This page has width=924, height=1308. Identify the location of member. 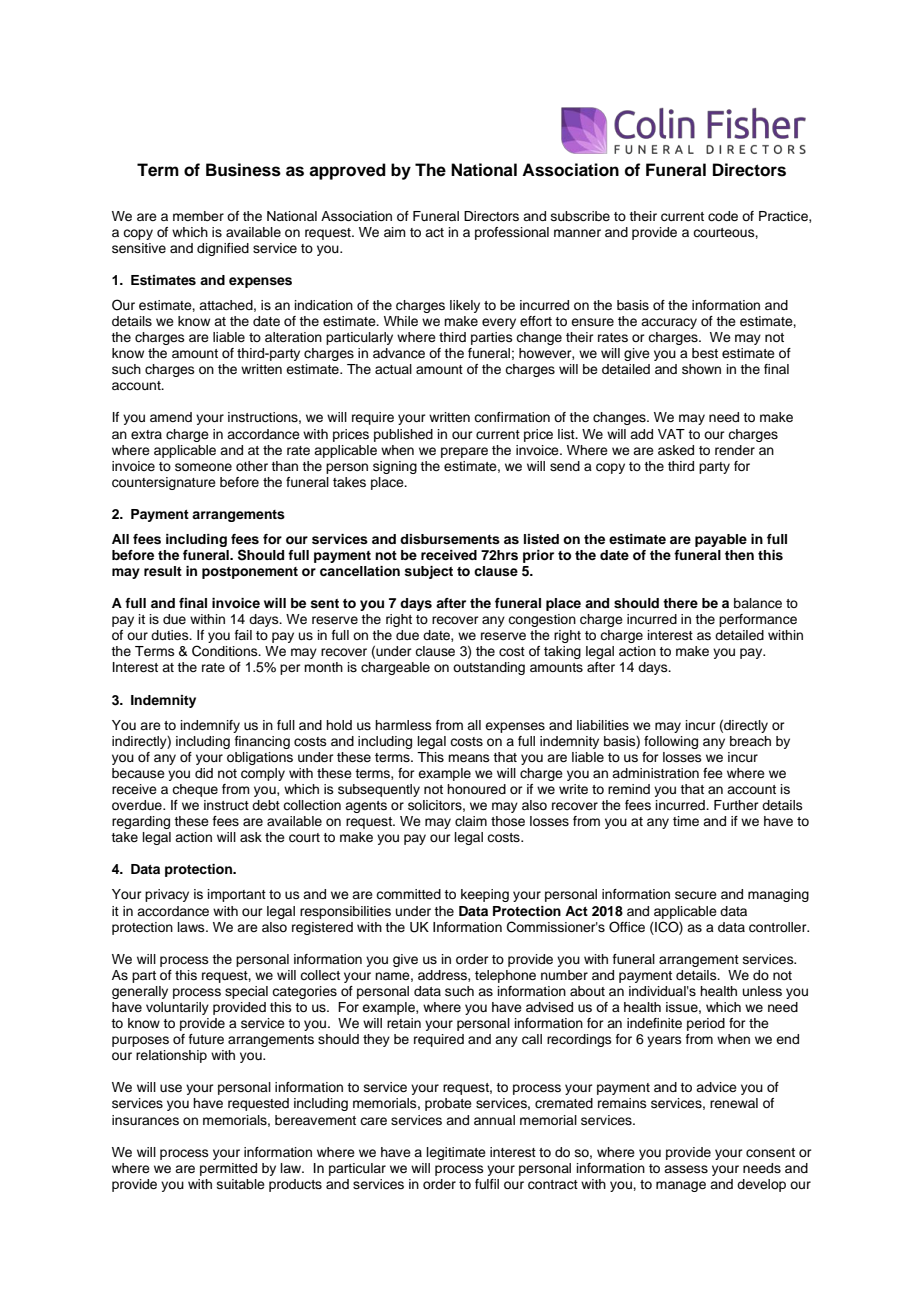
(198, 216).
